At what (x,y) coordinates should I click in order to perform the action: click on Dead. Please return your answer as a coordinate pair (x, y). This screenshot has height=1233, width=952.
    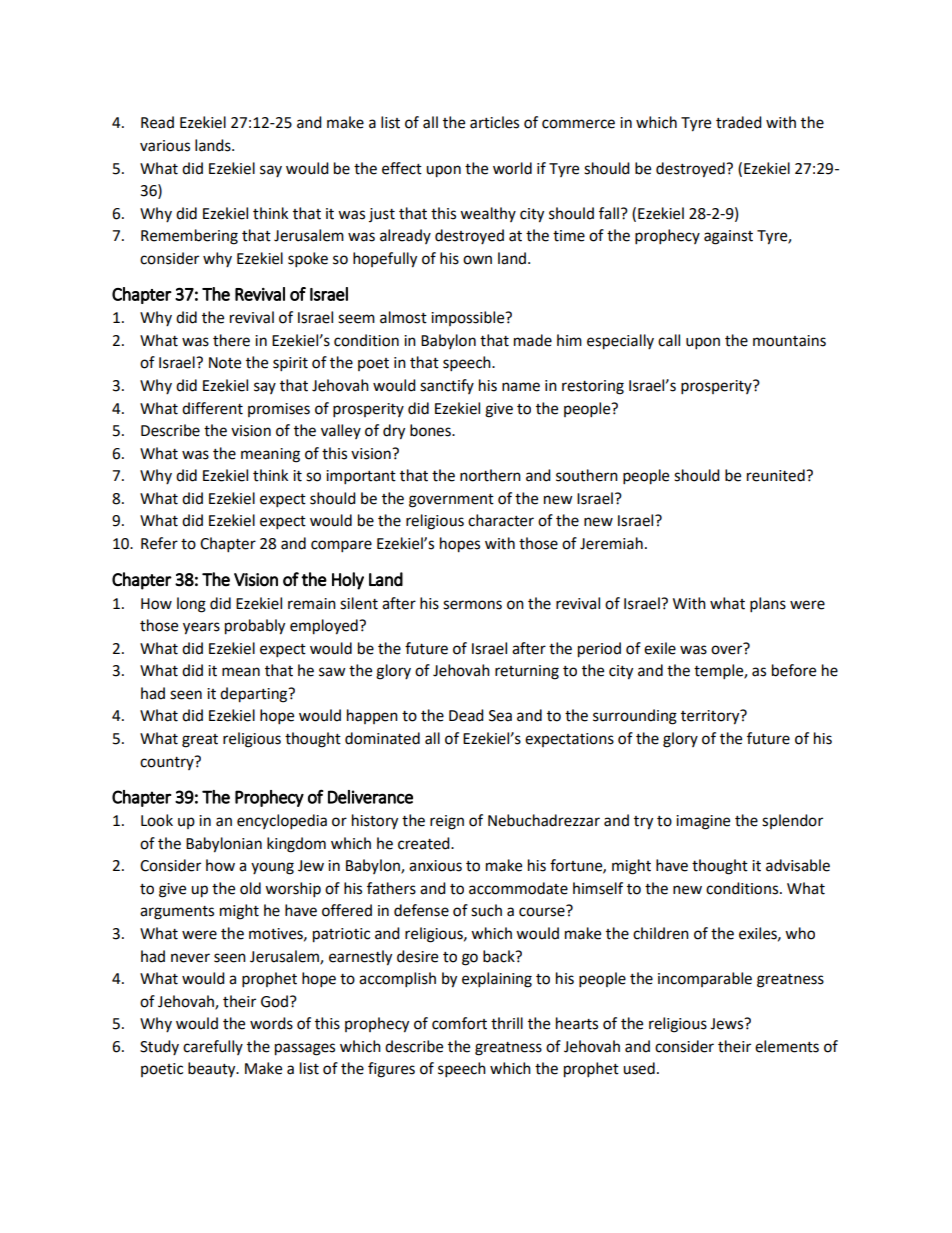
    Looking at the image, I should click on (466, 715).
